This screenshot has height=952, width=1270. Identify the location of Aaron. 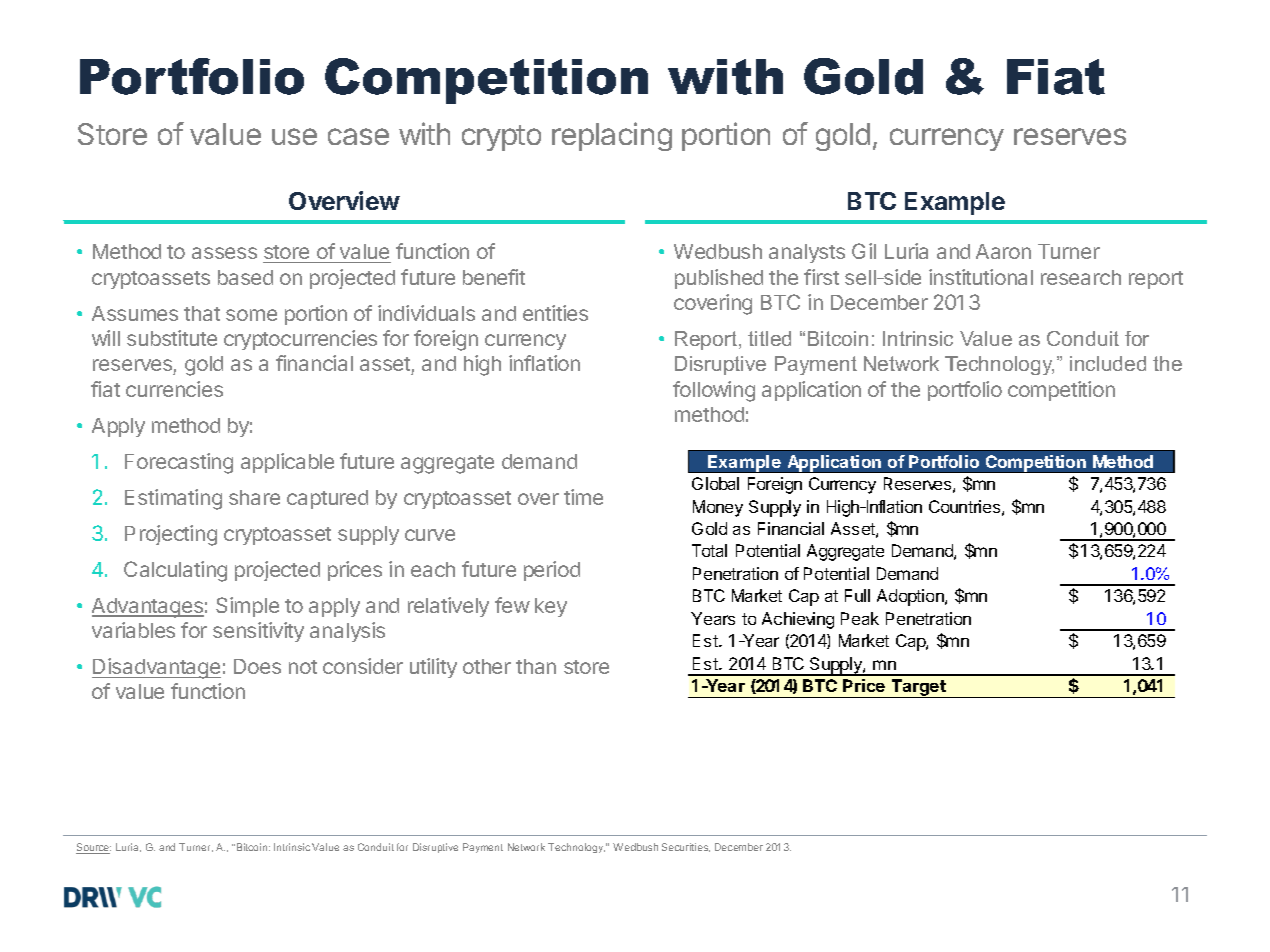
(1003, 251).
